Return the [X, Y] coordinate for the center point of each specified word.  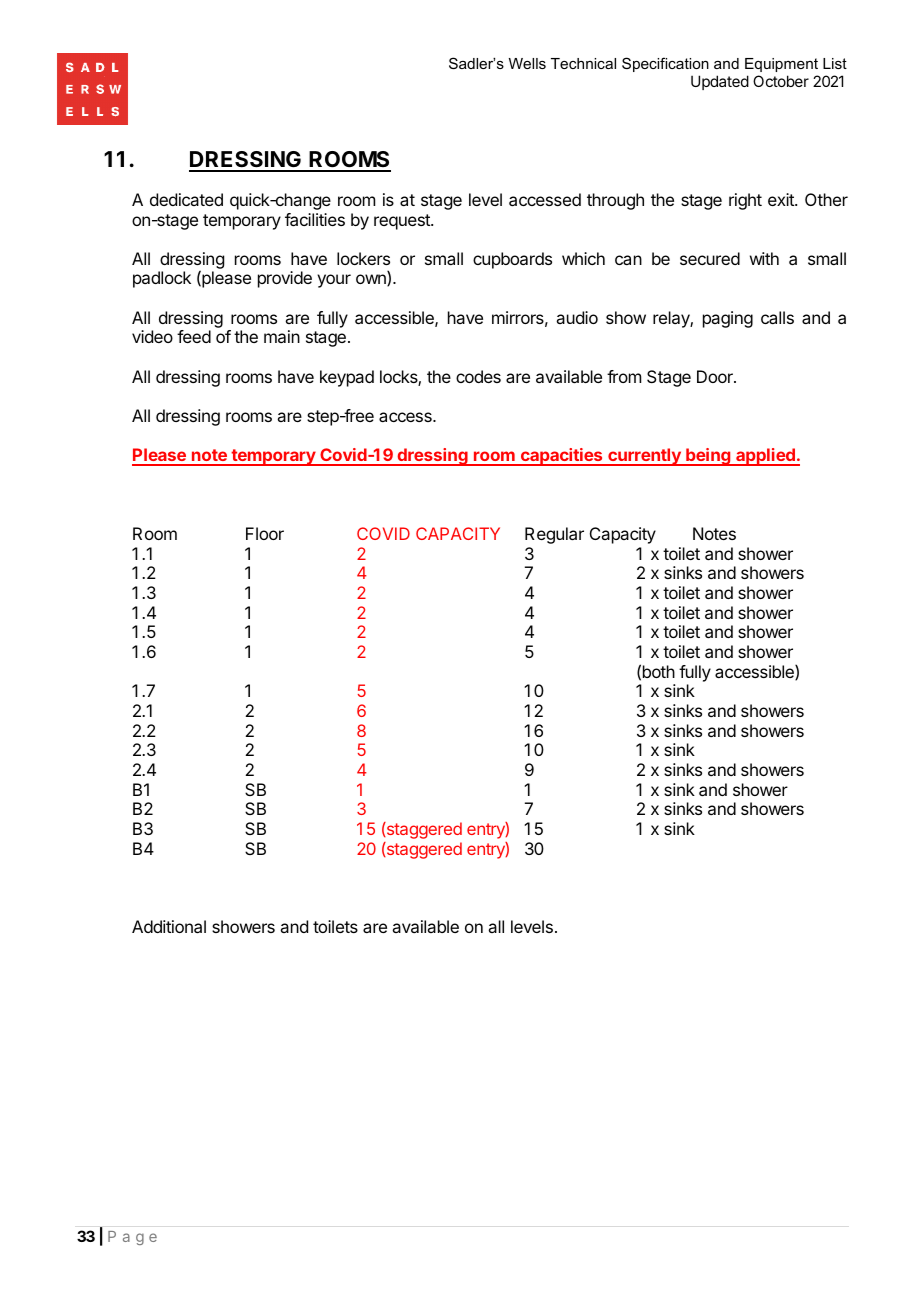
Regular [554, 535]
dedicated [186, 199]
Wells [527, 63]
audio [577, 317]
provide [285, 279]
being [708, 457]
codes [478, 376]
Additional [169, 926]
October [781, 81]
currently [644, 457]
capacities [561, 457]
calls [777, 317]
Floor [265, 533]
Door [716, 376]
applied [765, 457]
